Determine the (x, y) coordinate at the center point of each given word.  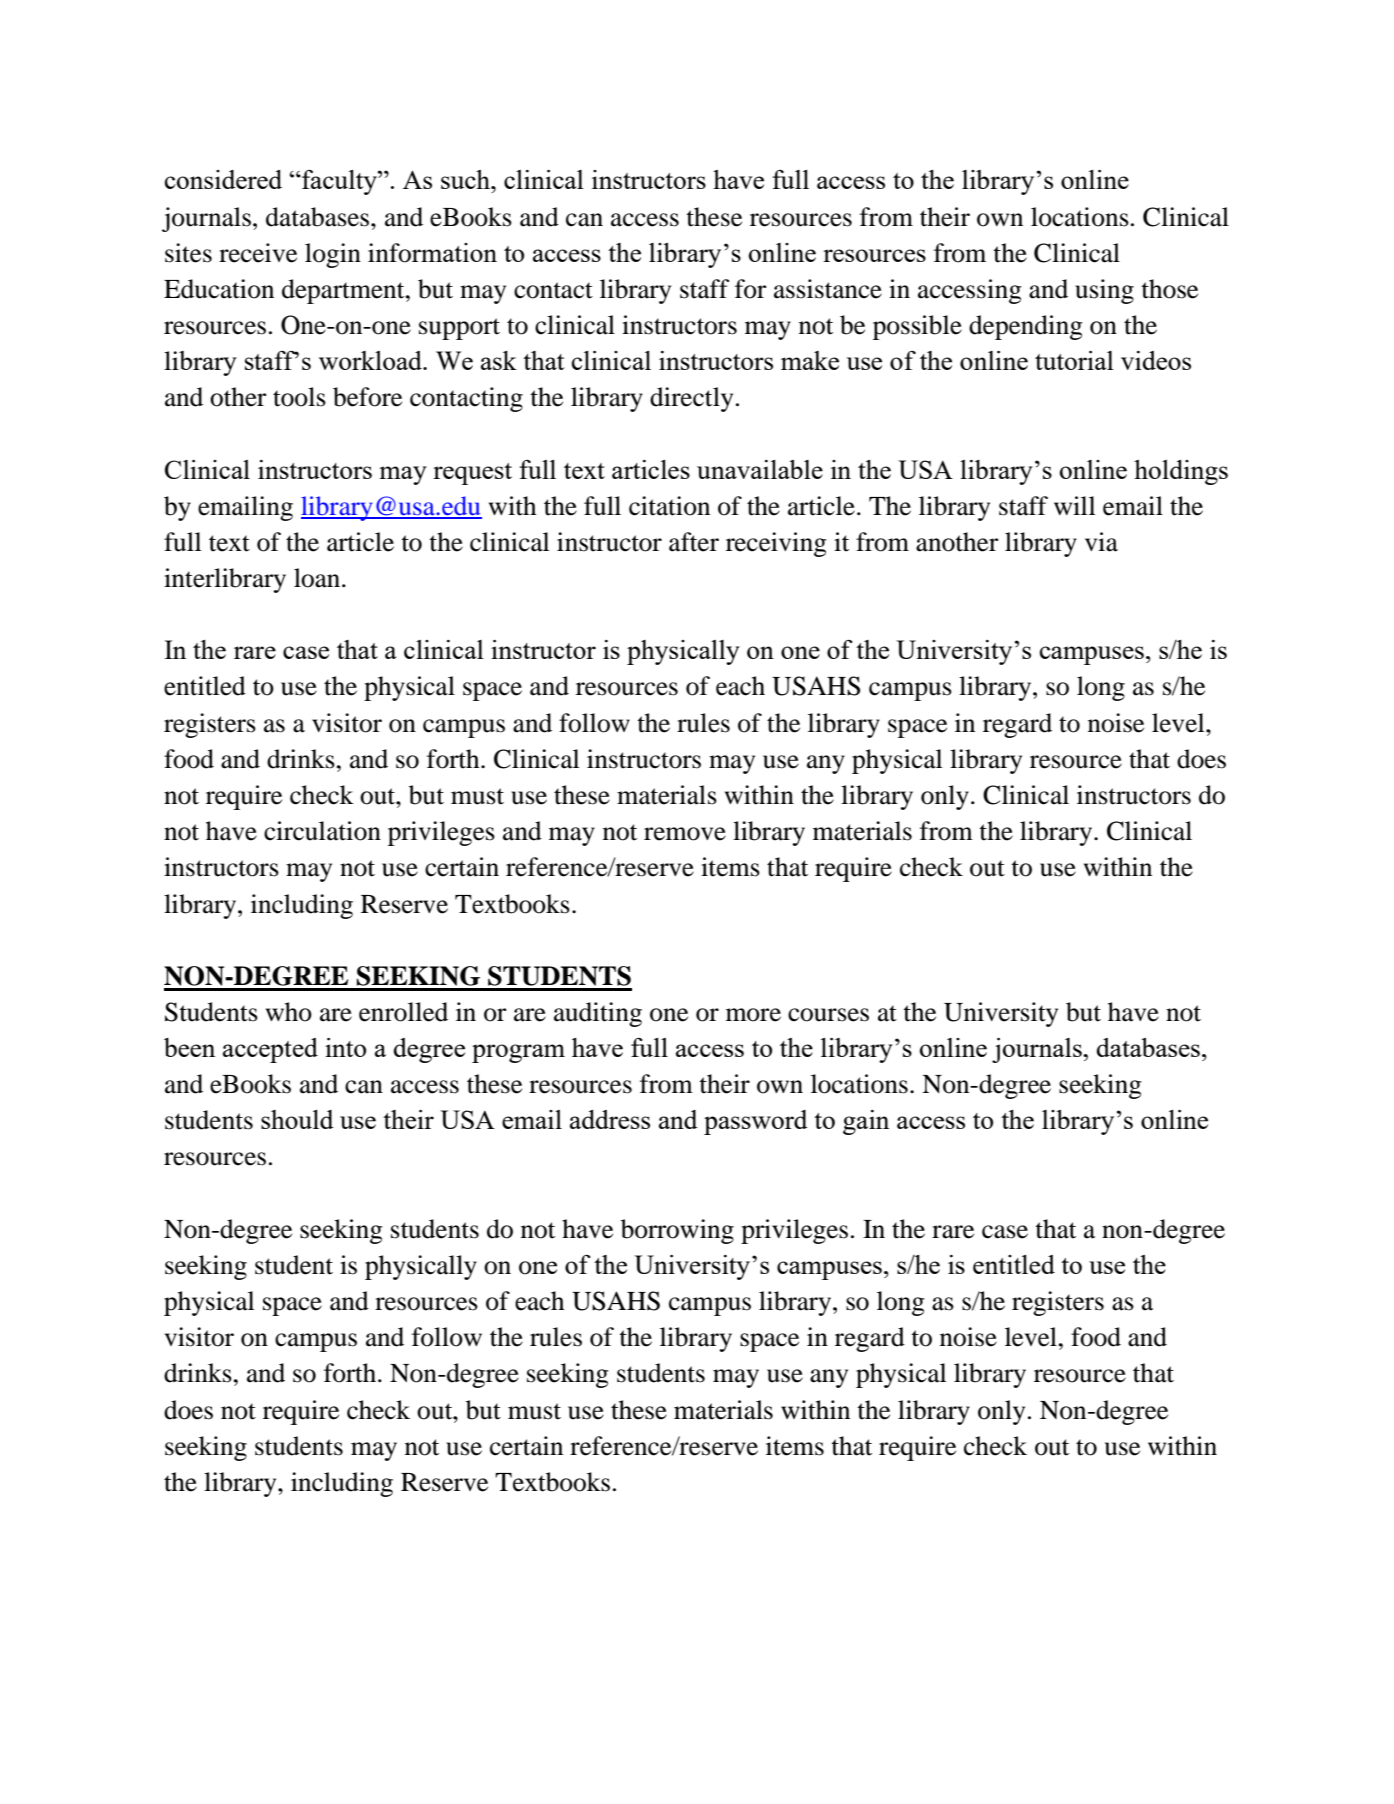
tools (299, 397)
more (753, 1015)
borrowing (677, 1231)
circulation (322, 831)
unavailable (760, 469)
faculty (339, 182)
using (1104, 291)
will (1074, 505)
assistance (828, 289)
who (289, 1012)
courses (828, 1015)
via (1101, 542)
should (297, 1119)
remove (685, 834)
